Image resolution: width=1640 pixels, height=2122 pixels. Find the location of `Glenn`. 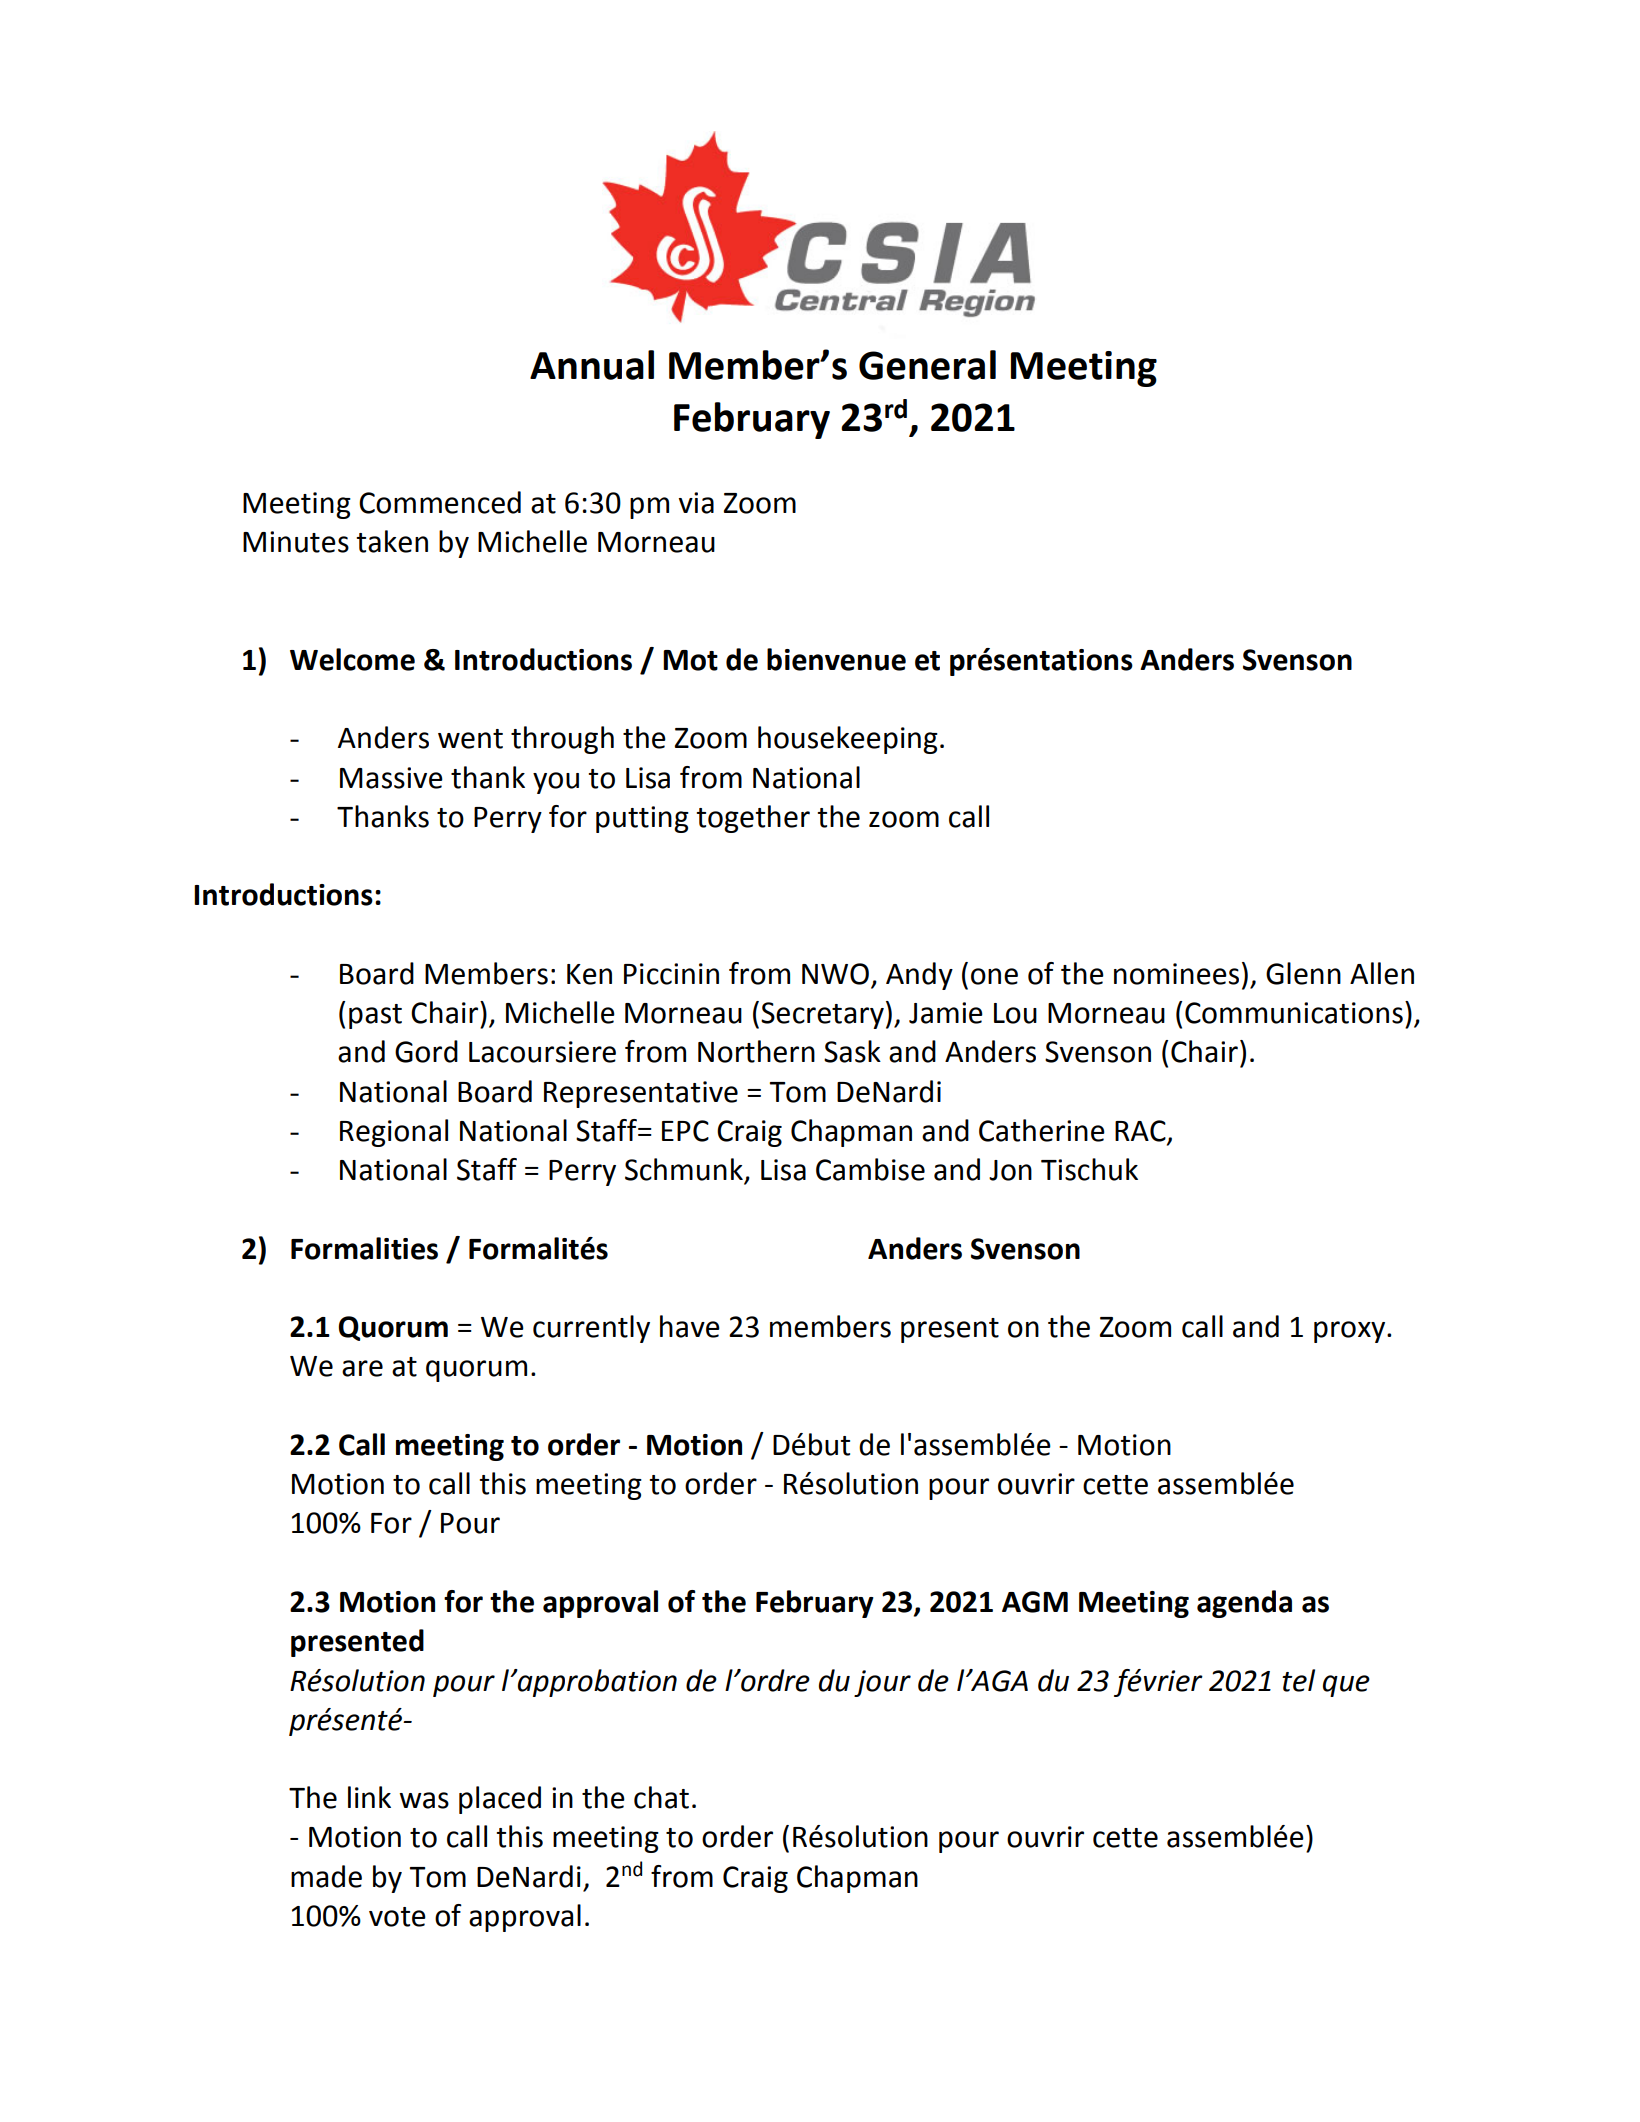

Glenn is located at coordinates (1303, 973).
